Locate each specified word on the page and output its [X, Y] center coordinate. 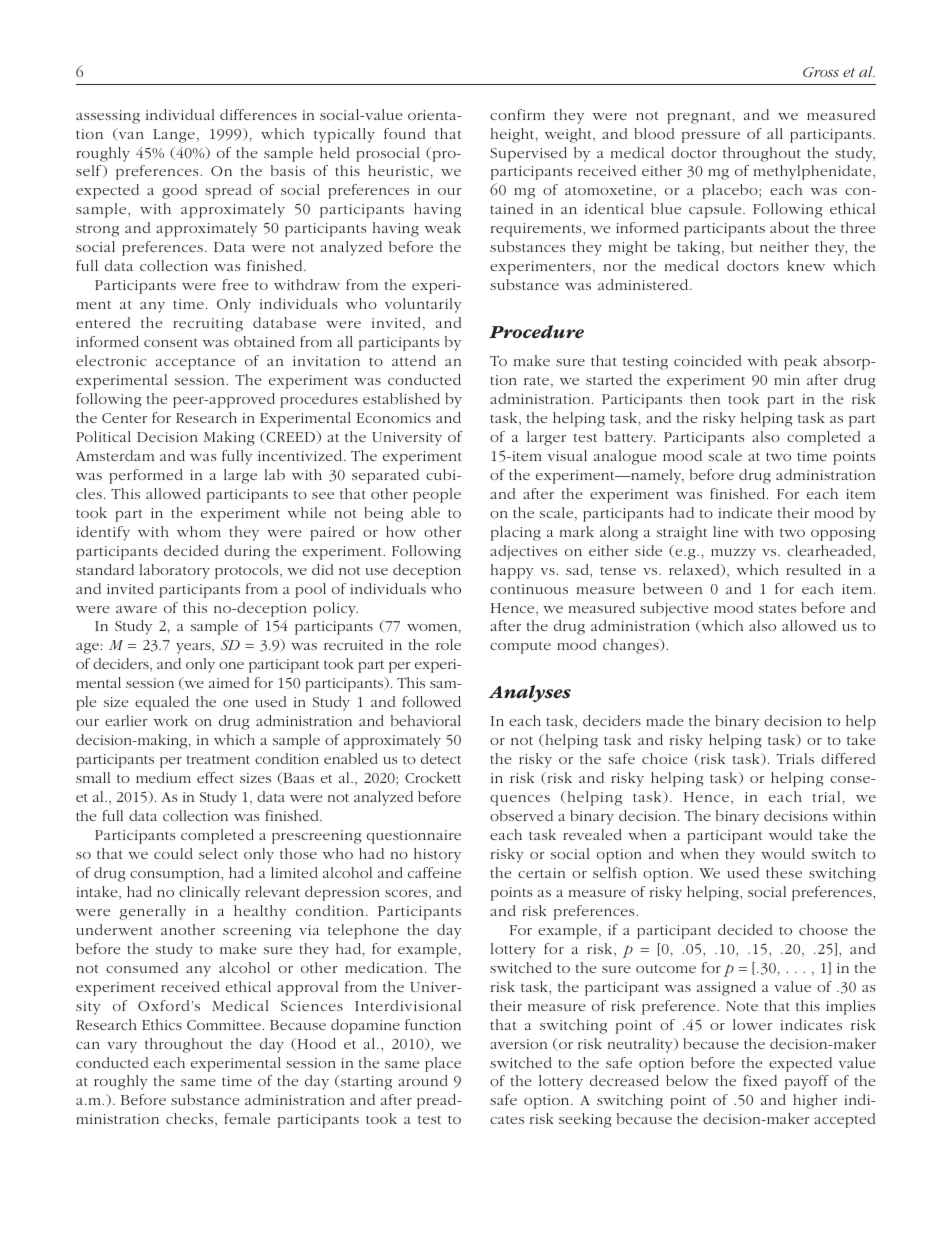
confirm [517, 114]
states [777, 608]
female [247, 1118]
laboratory [175, 571]
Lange [174, 136]
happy [512, 571]
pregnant [699, 117]
